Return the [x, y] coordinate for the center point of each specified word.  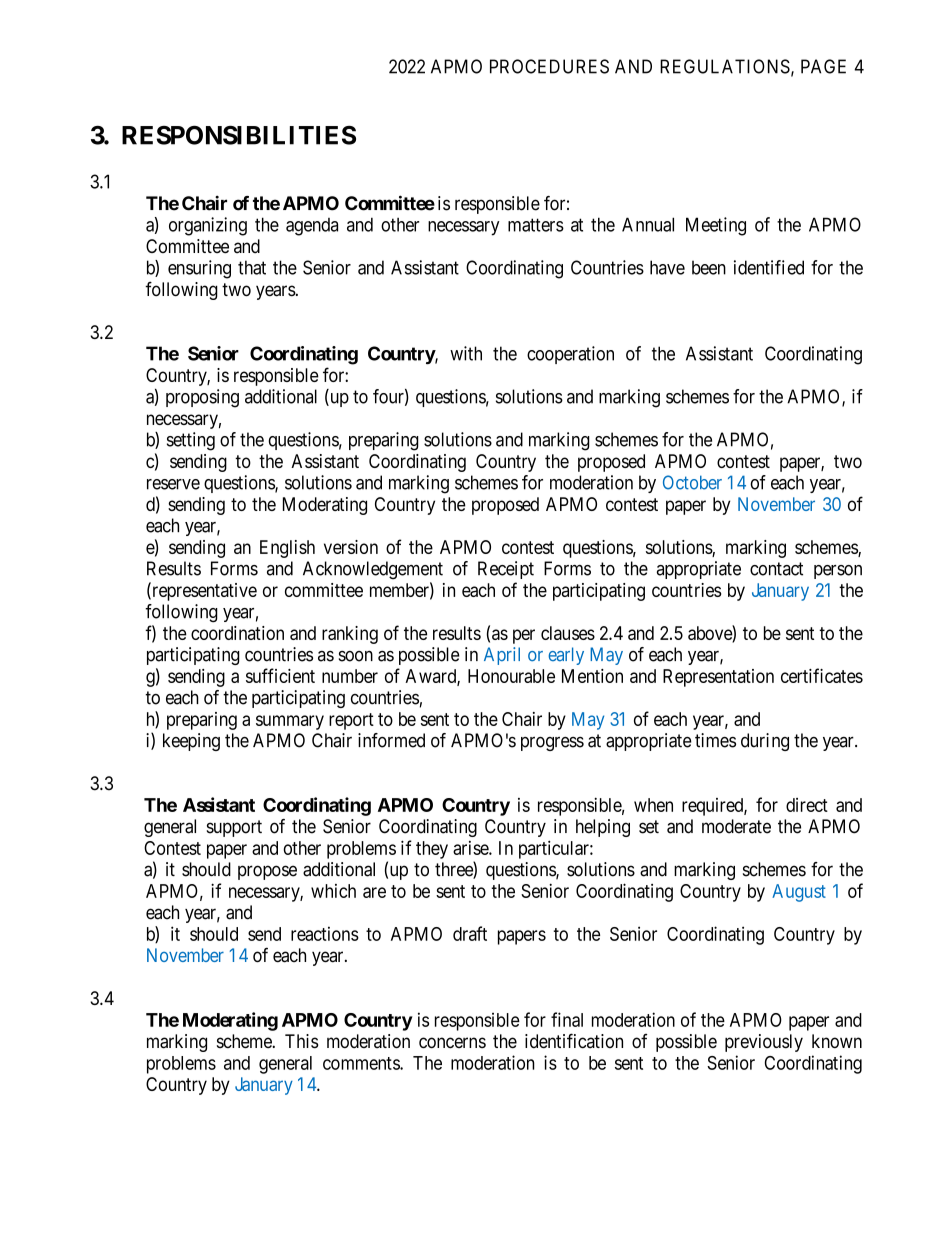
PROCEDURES [549, 66]
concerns [452, 1043]
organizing [208, 226]
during [765, 742]
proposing [202, 398]
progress [552, 743]
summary [290, 722]
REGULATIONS [725, 66]
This [302, 1041]
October [692, 482]
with [466, 353]
